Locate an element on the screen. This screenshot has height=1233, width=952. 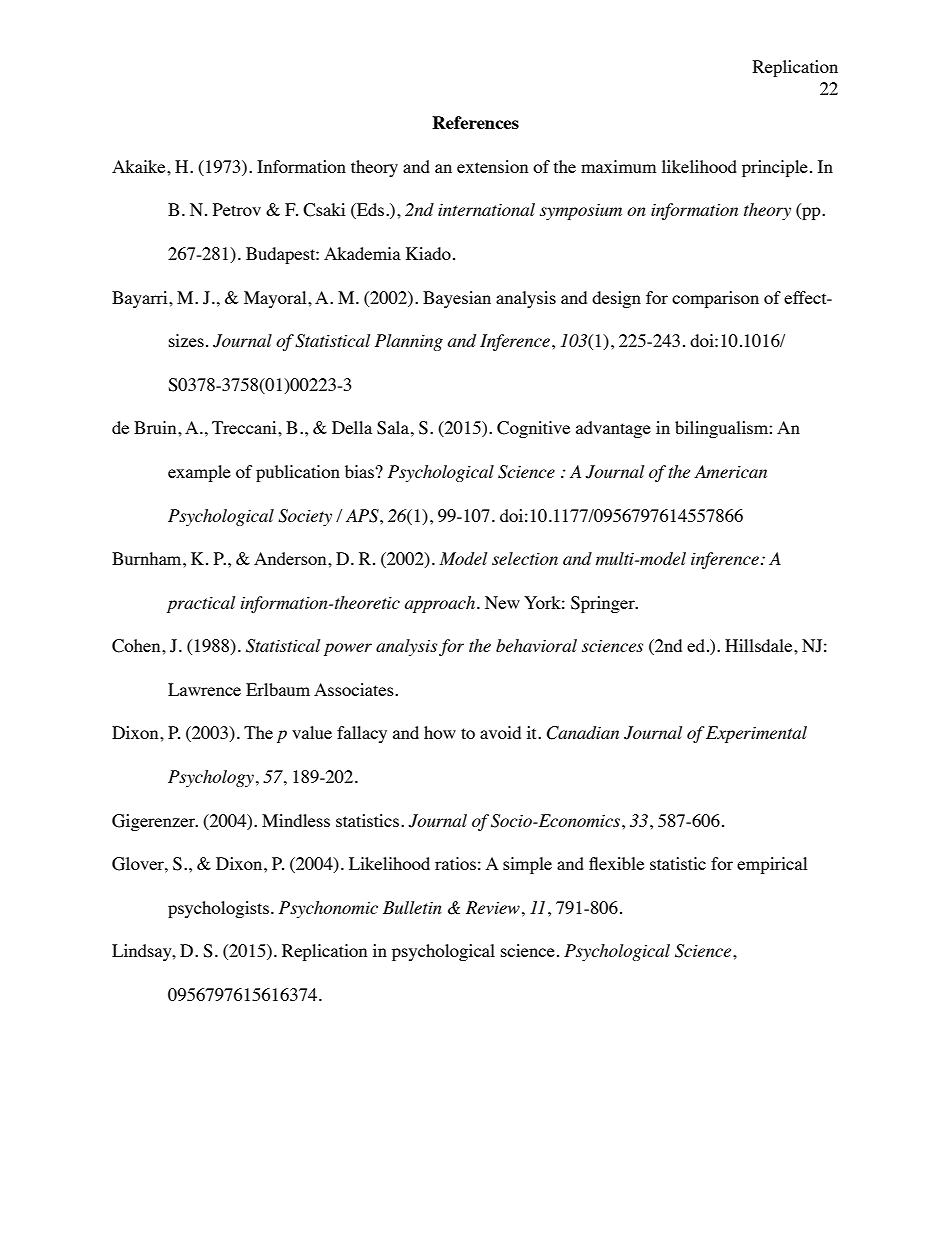
Experimental is located at coordinates (756, 734).
